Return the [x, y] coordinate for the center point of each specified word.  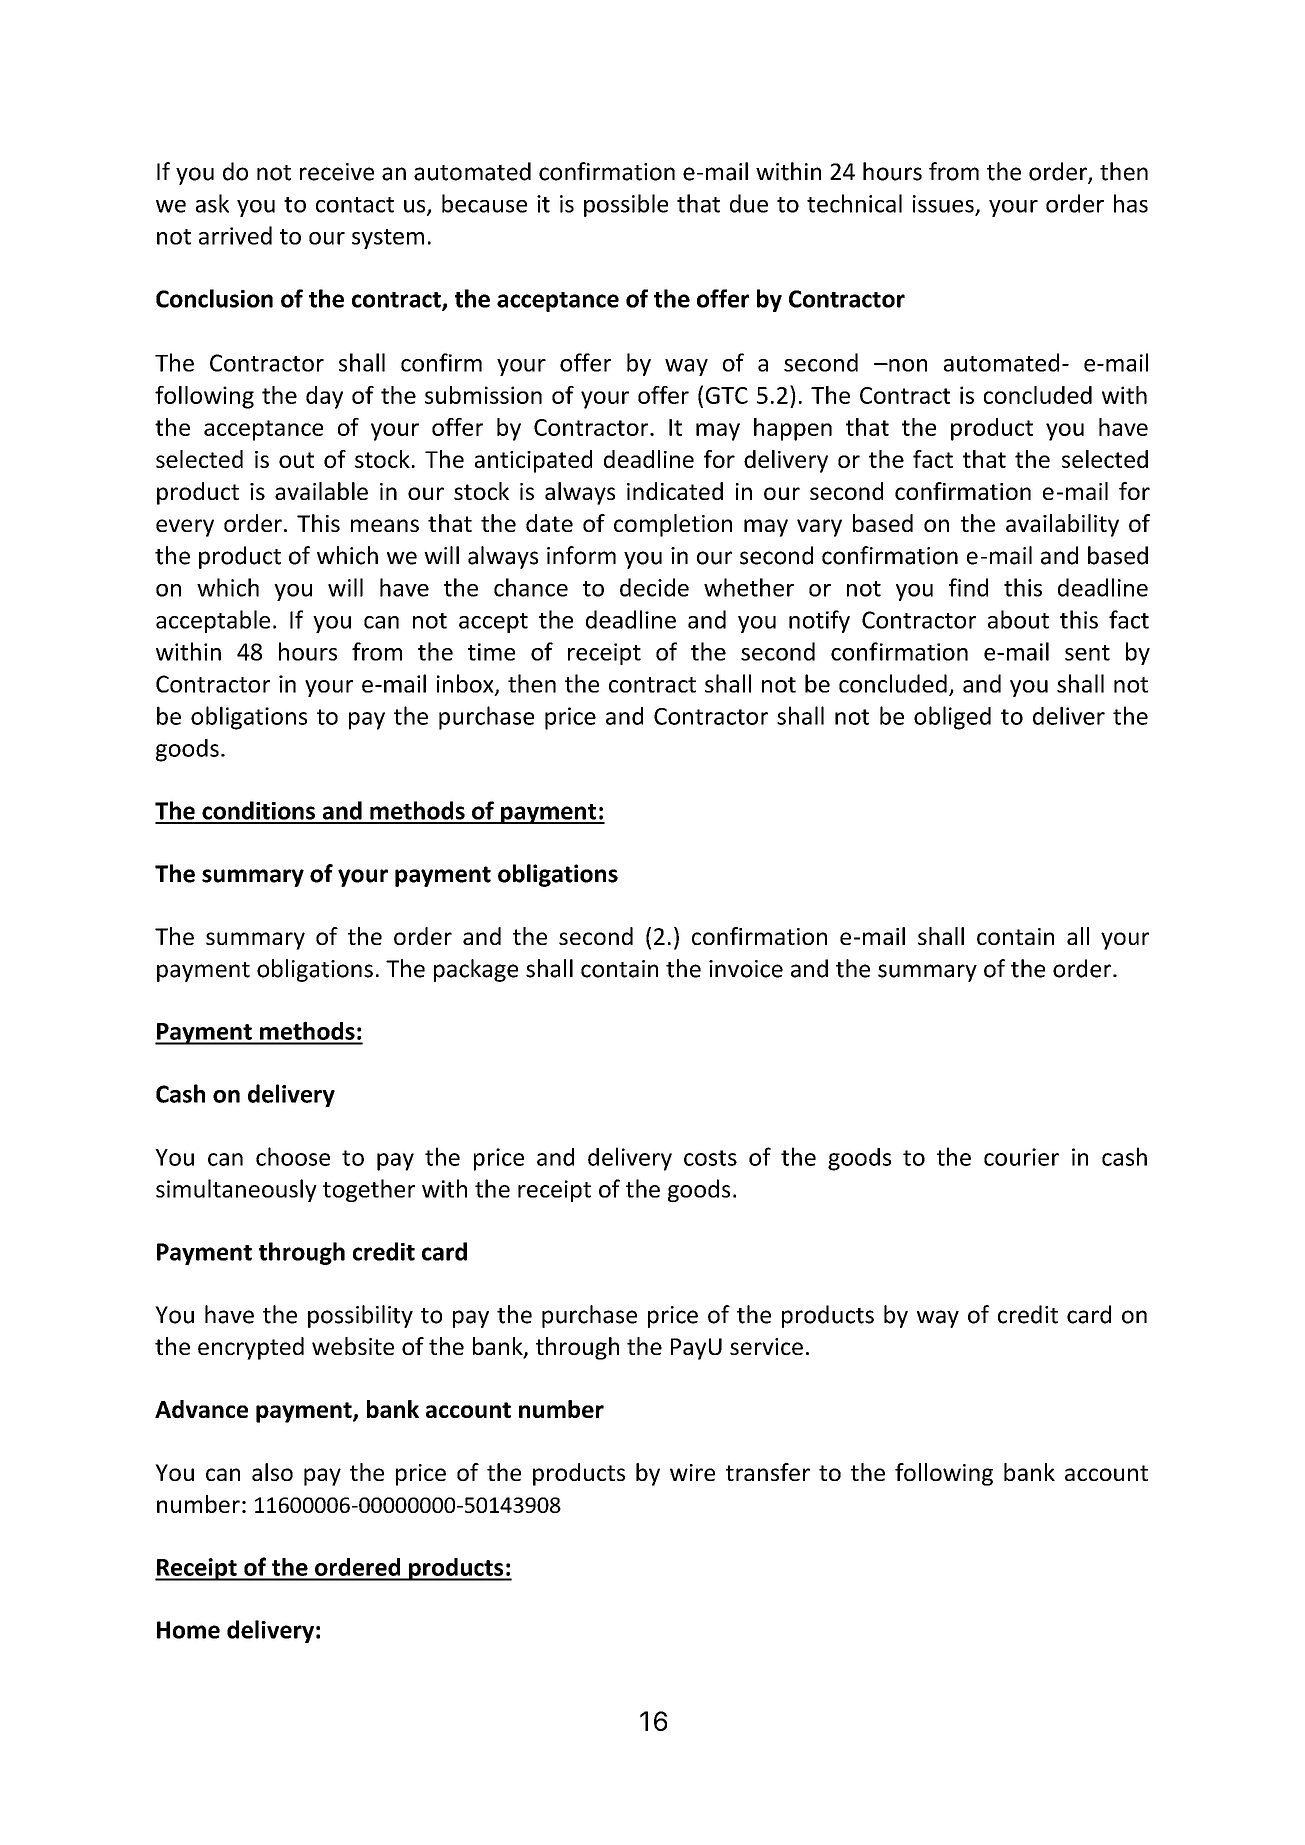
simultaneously [236, 1190]
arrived [235, 235]
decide [654, 587]
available [321, 491]
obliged [952, 718]
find [968, 587]
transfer [768, 1472]
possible [626, 205]
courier [1021, 1157]
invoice [746, 969]
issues [944, 205]
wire [692, 1472]
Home [188, 1630]
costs [710, 1158]
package [476, 970]
